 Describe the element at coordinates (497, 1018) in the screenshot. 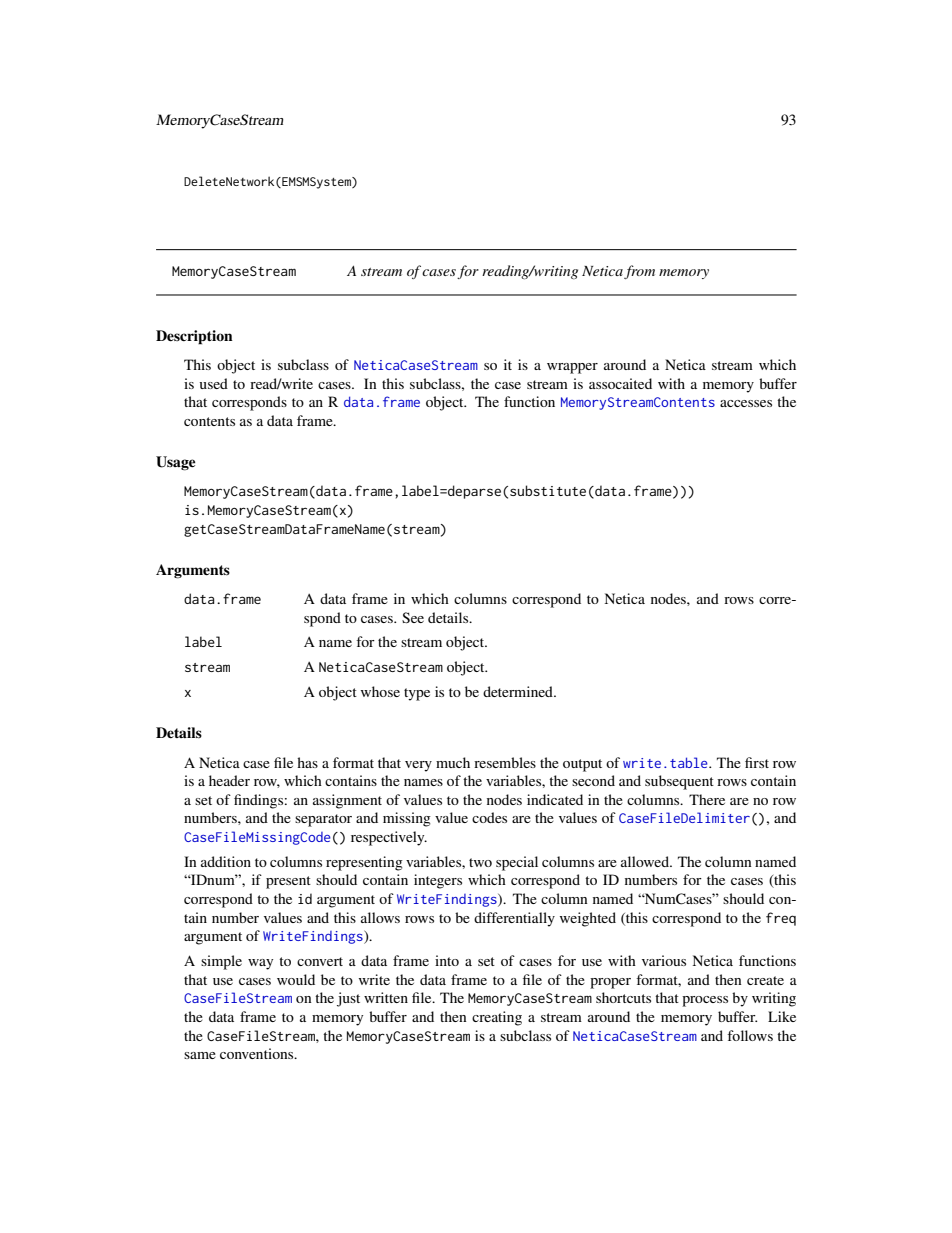

I see `creating` at that location.
